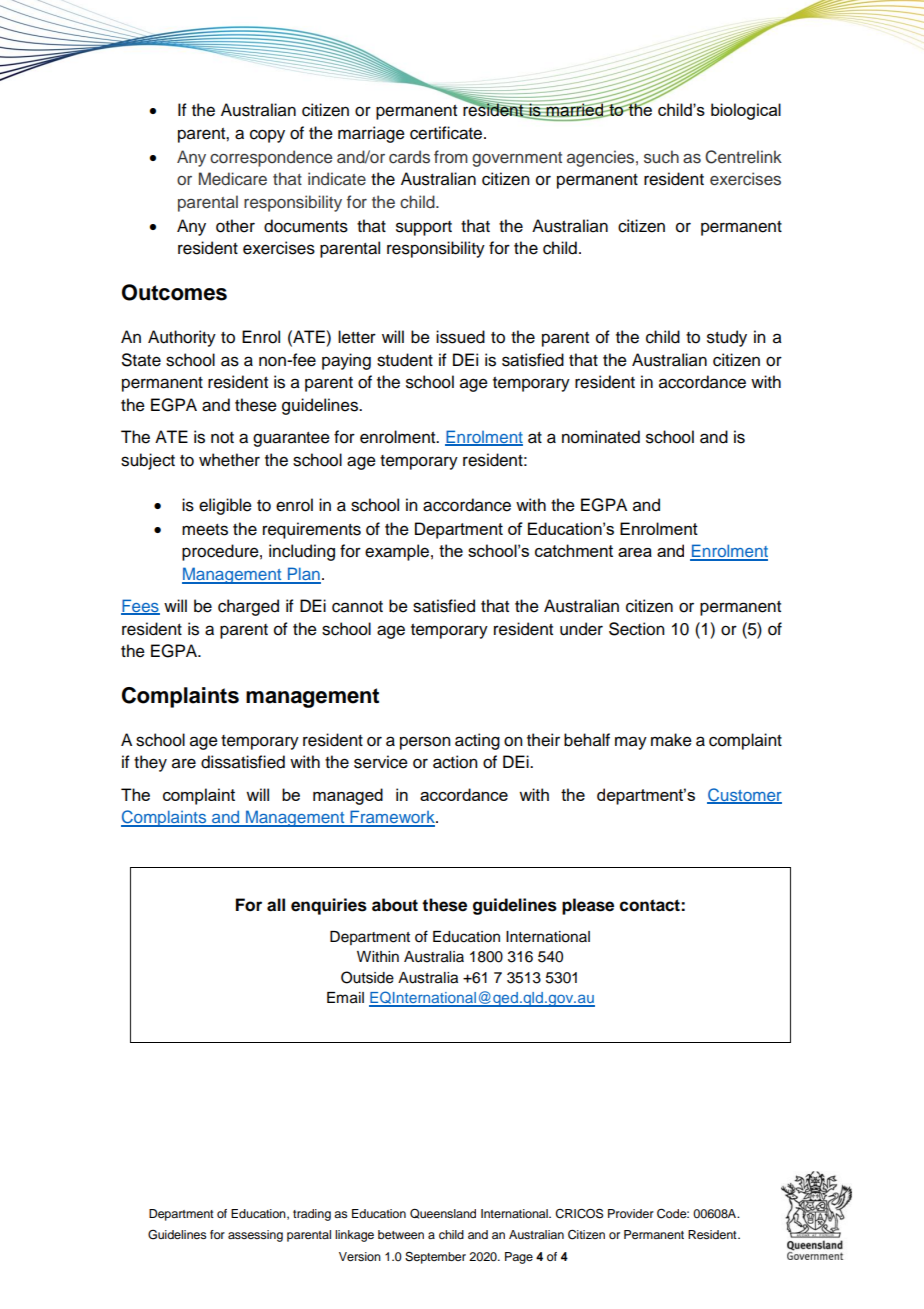 This screenshot has width=924, height=1309. I want to click on such, so click(661, 157).
